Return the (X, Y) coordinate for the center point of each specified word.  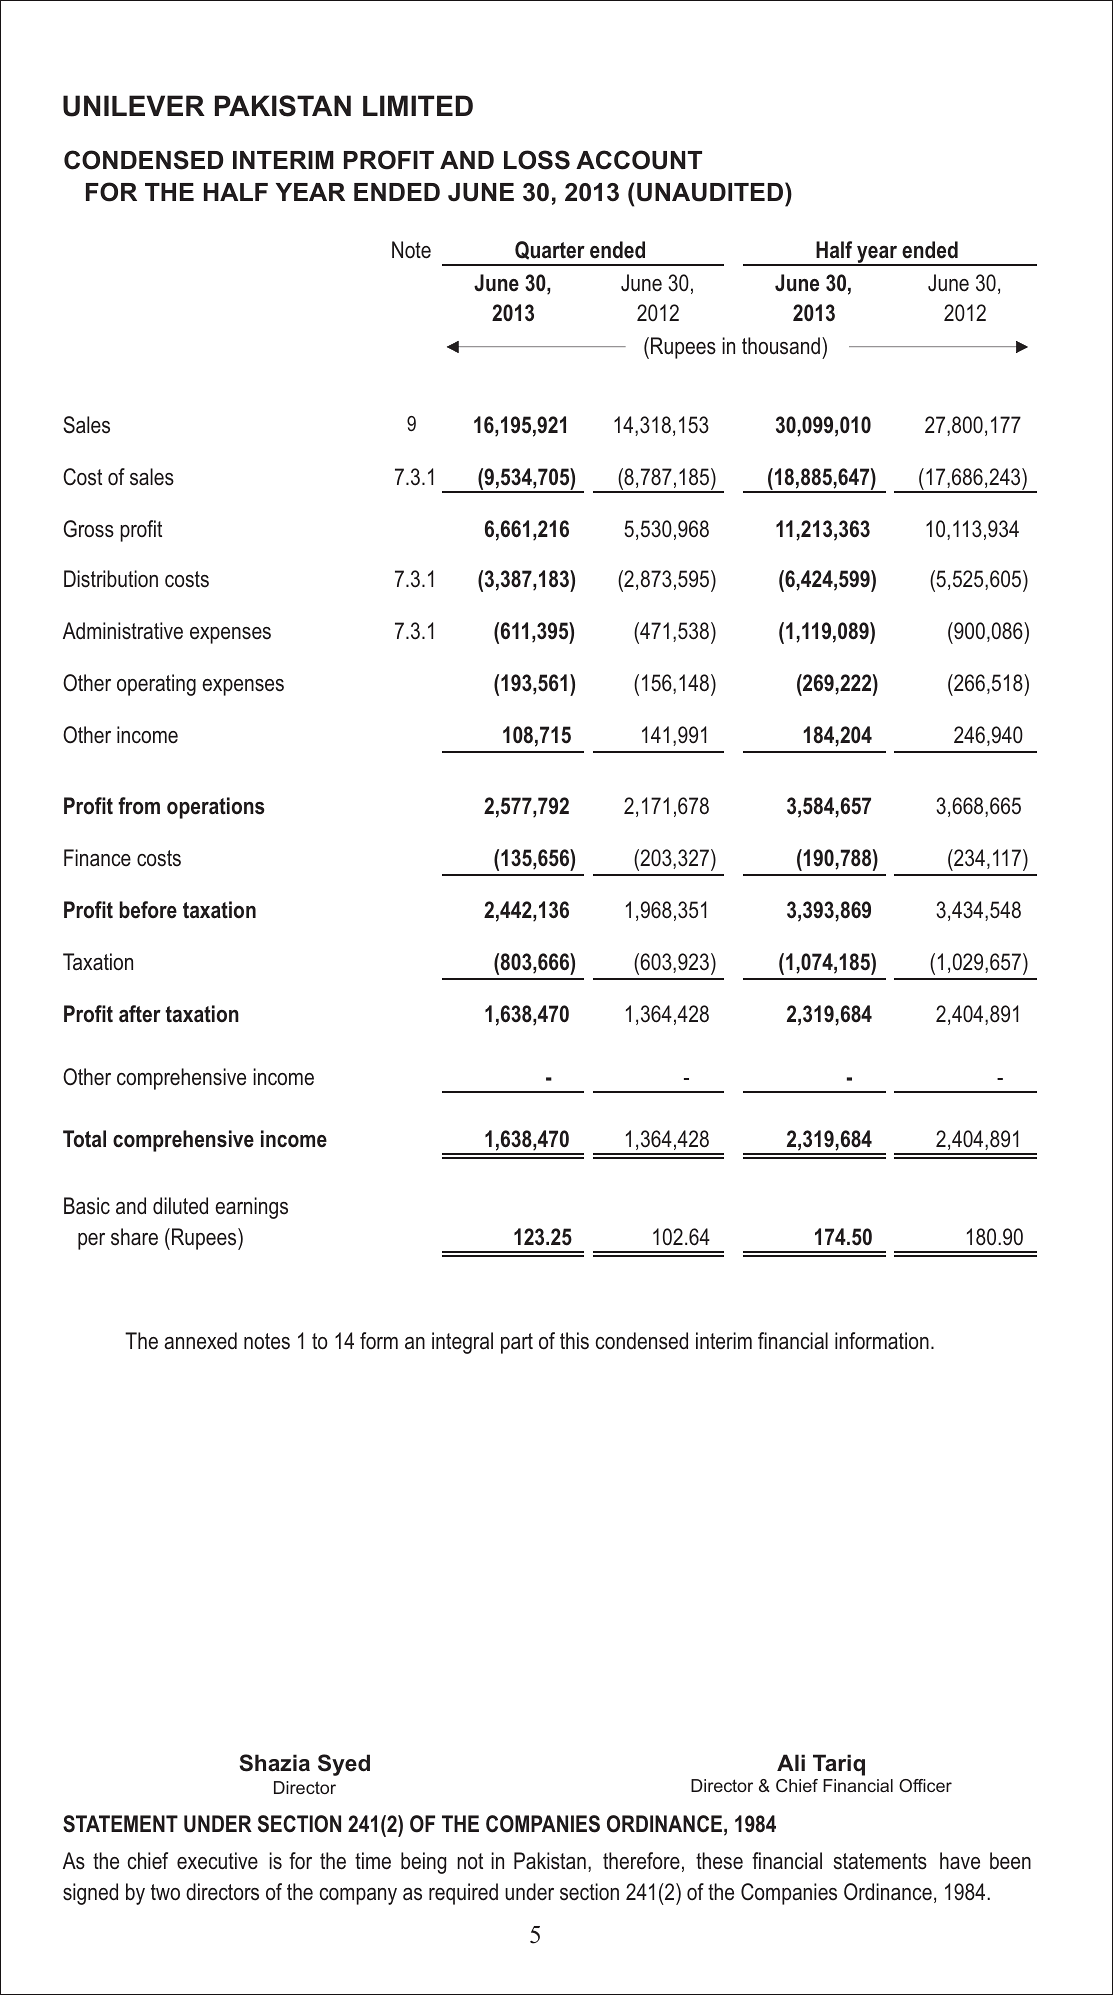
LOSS (537, 160)
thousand (781, 346)
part (517, 1343)
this (574, 1341)
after (140, 1014)
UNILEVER (134, 106)
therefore (641, 1861)
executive (217, 1861)
